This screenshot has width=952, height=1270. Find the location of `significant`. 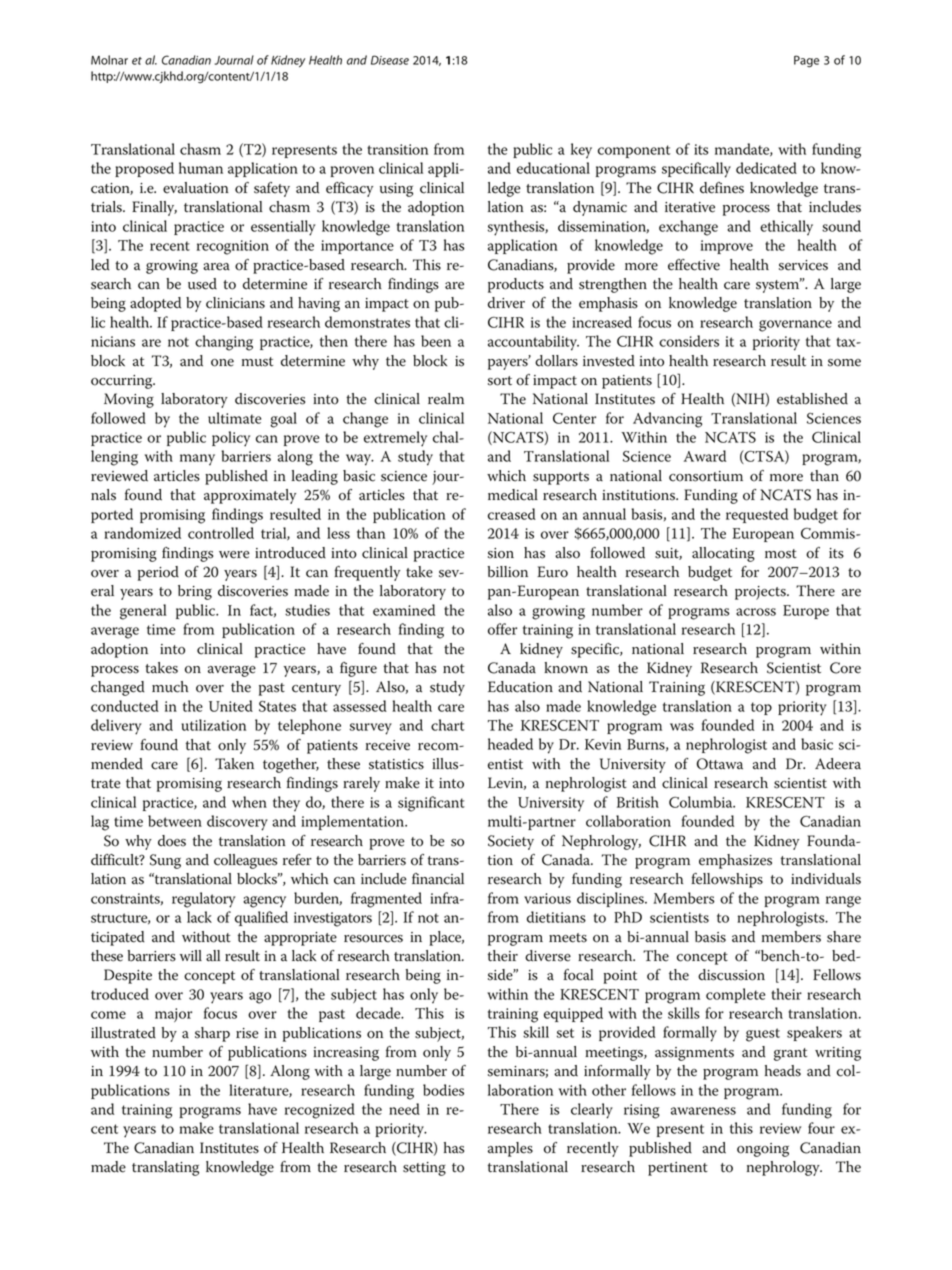

significant is located at coordinates (431, 804).
